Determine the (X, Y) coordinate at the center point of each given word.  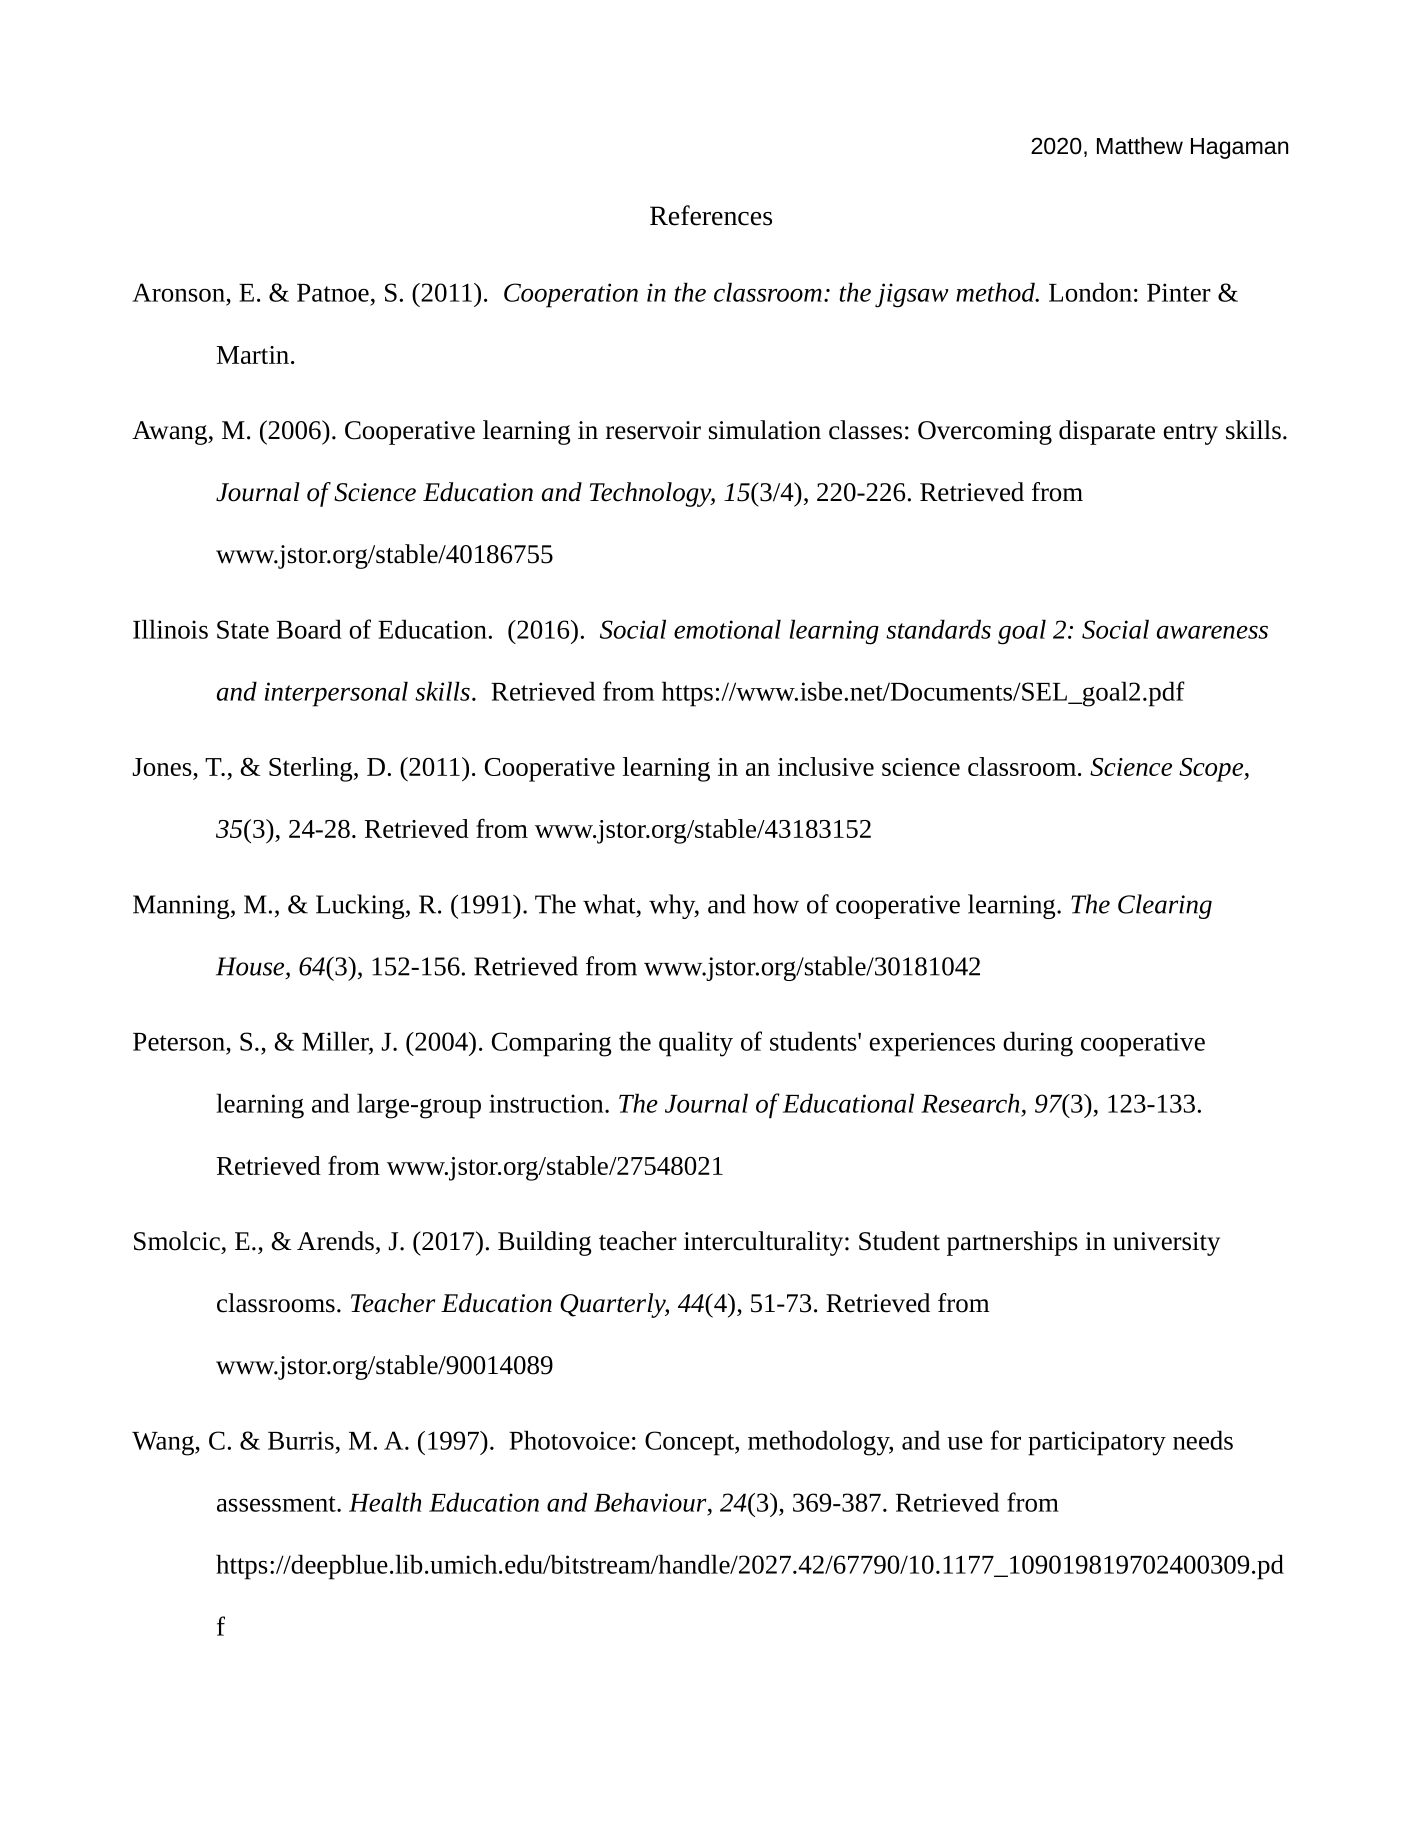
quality (696, 1044)
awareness (1212, 632)
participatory (1097, 1443)
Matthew (1140, 146)
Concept (691, 1443)
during (1038, 1044)
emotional (727, 629)
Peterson (179, 1042)
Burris (301, 1440)
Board (309, 629)
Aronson (178, 292)
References (711, 215)
